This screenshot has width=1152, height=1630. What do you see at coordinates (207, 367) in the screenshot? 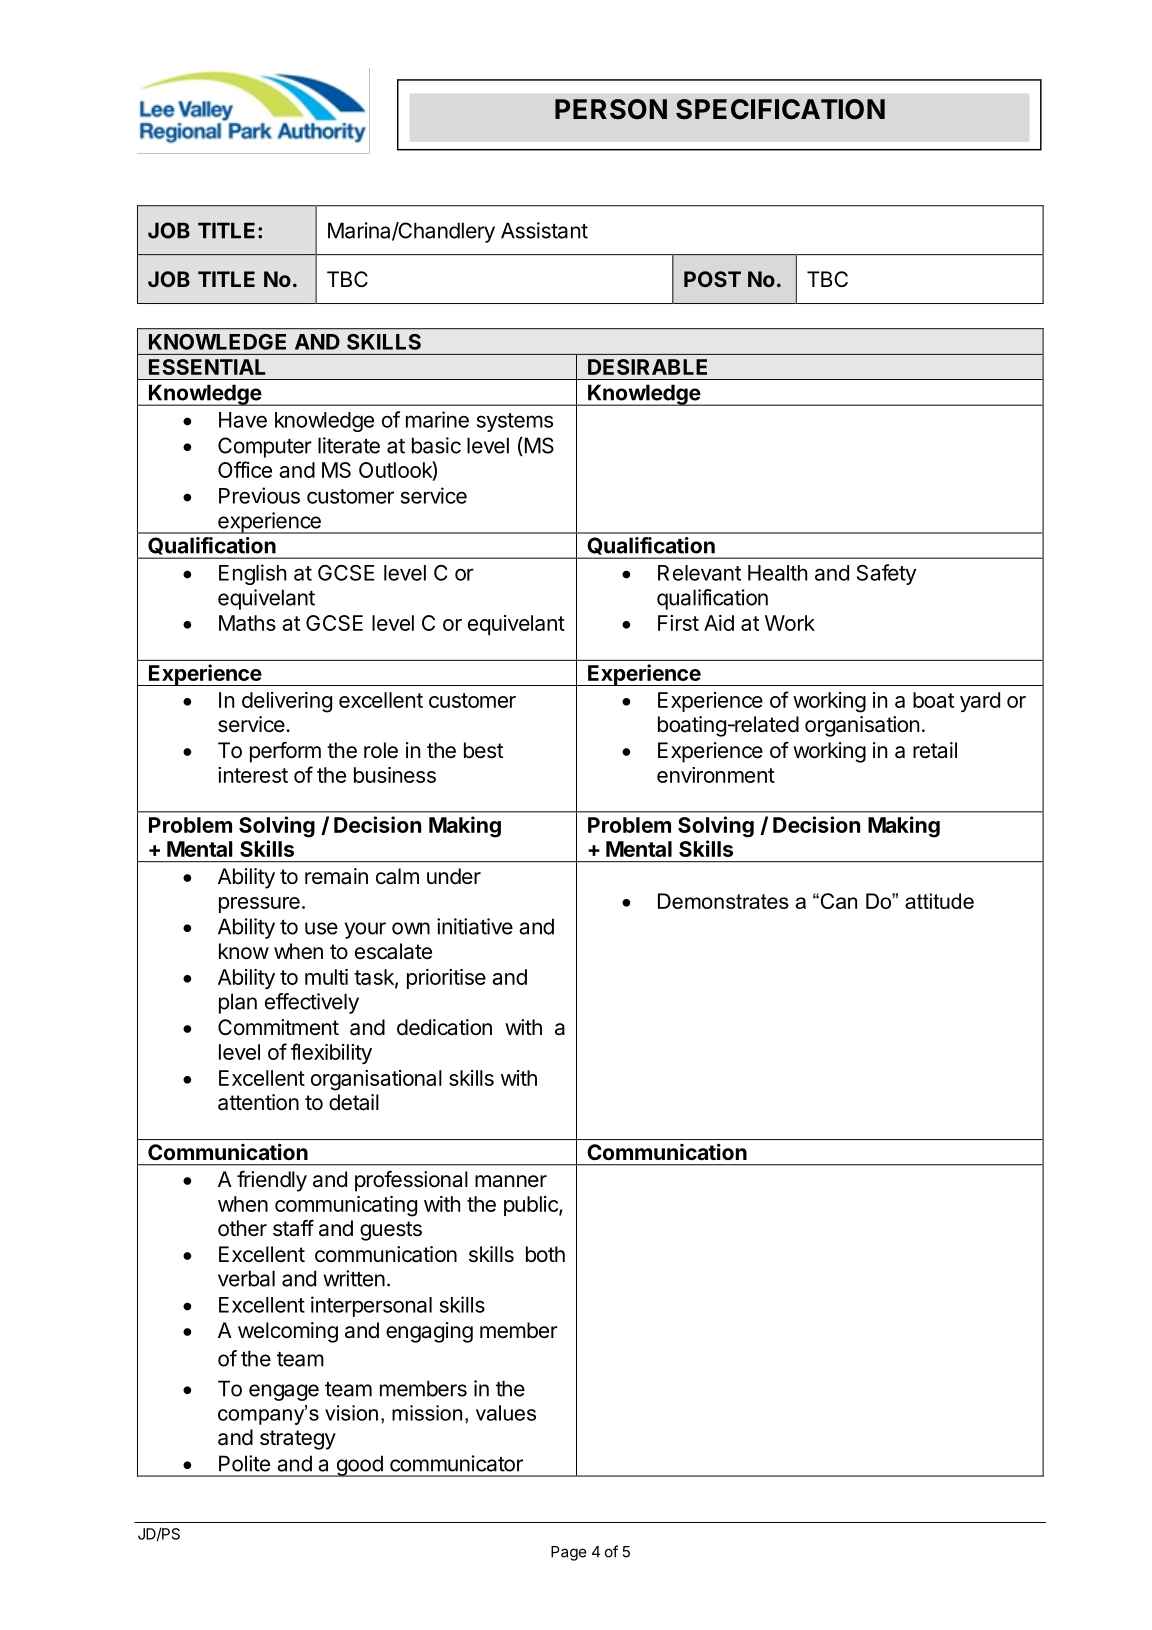
I see `ESSENTIAL` at bounding box center [207, 367].
